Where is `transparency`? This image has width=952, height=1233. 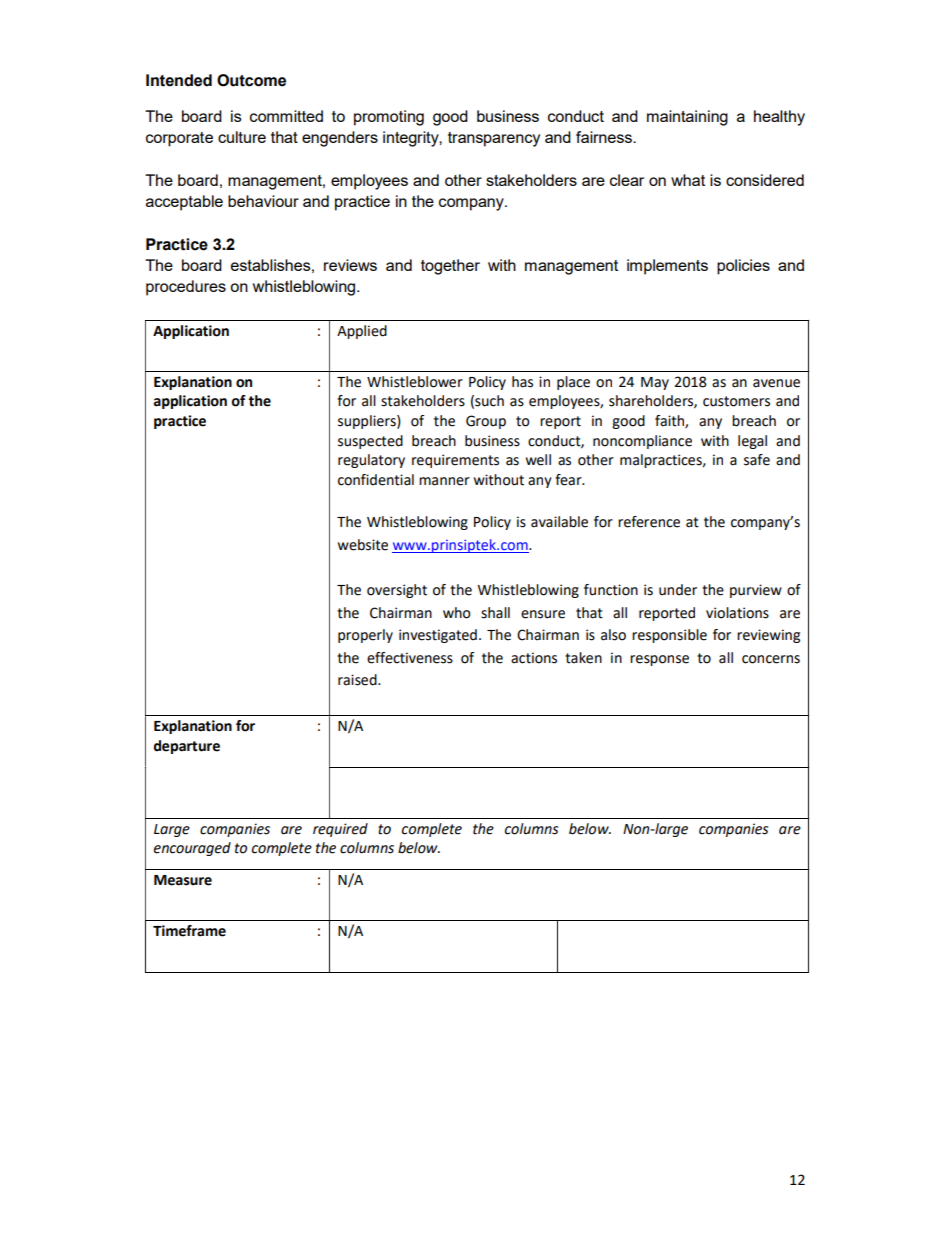
transparency is located at coordinates (494, 139).
